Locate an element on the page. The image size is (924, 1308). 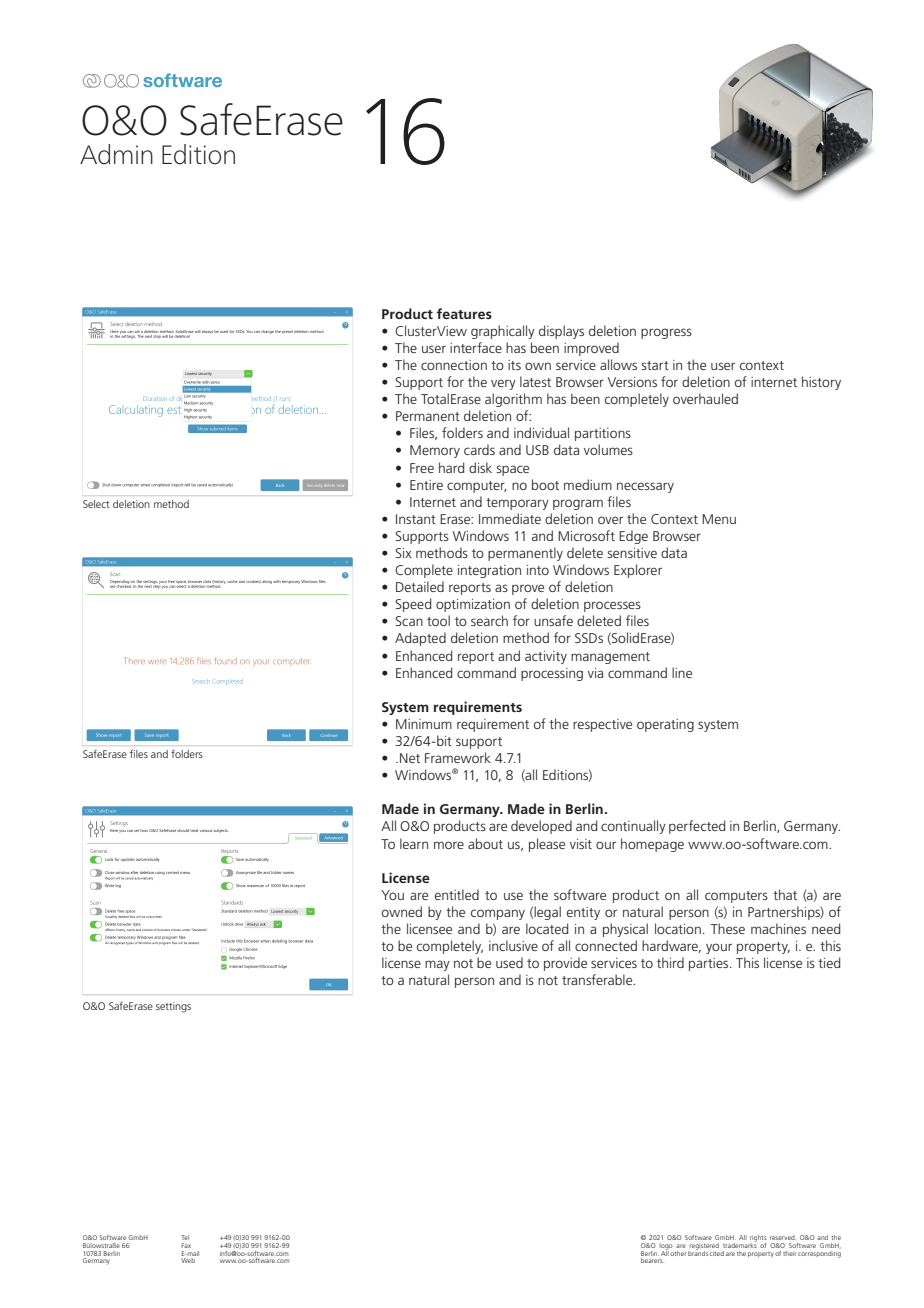
Framework is located at coordinates (458, 757).
